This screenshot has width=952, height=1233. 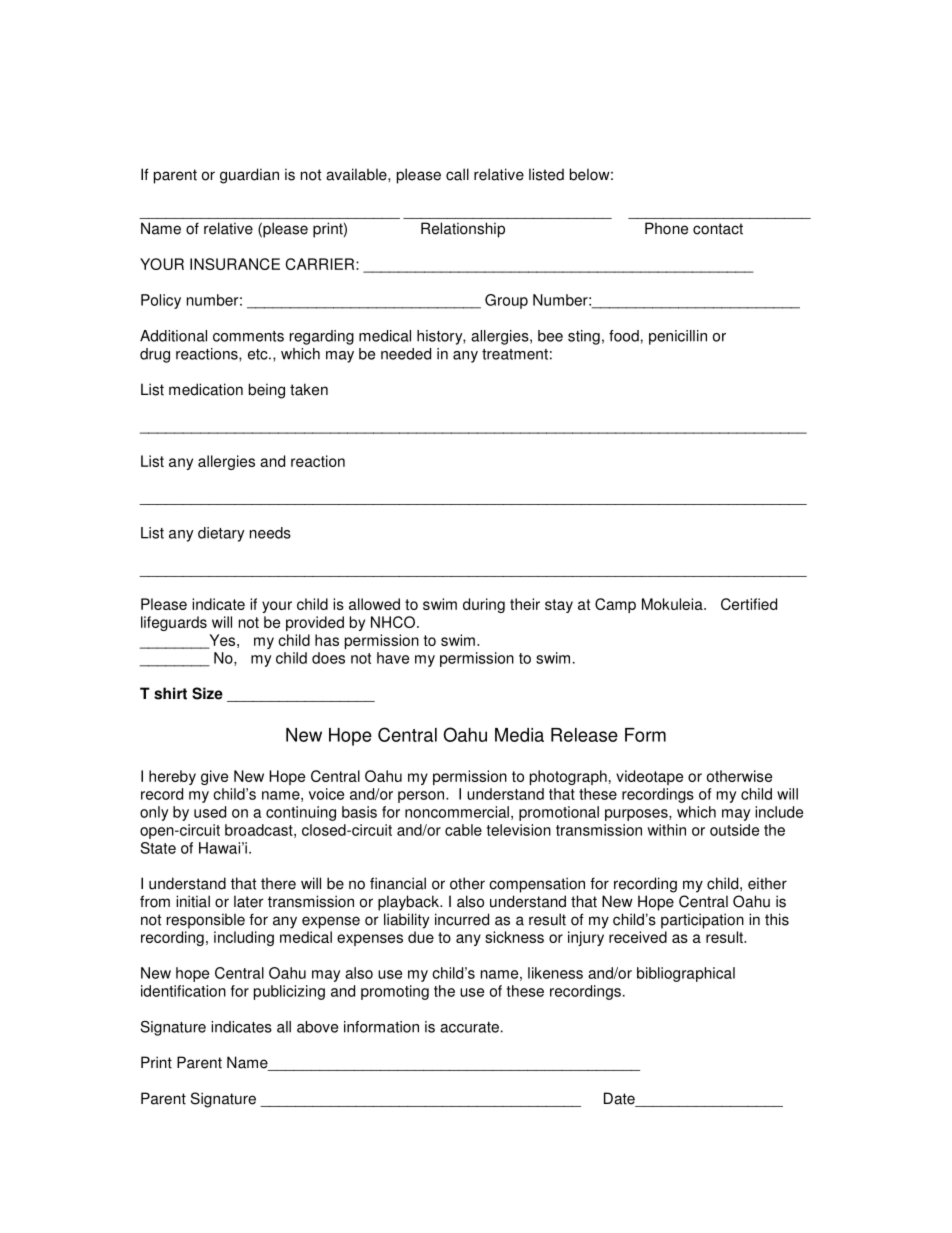 What do you see at coordinates (649, 777) in the screenshot?
I see `videotape` at bounding box center [649, 777].
